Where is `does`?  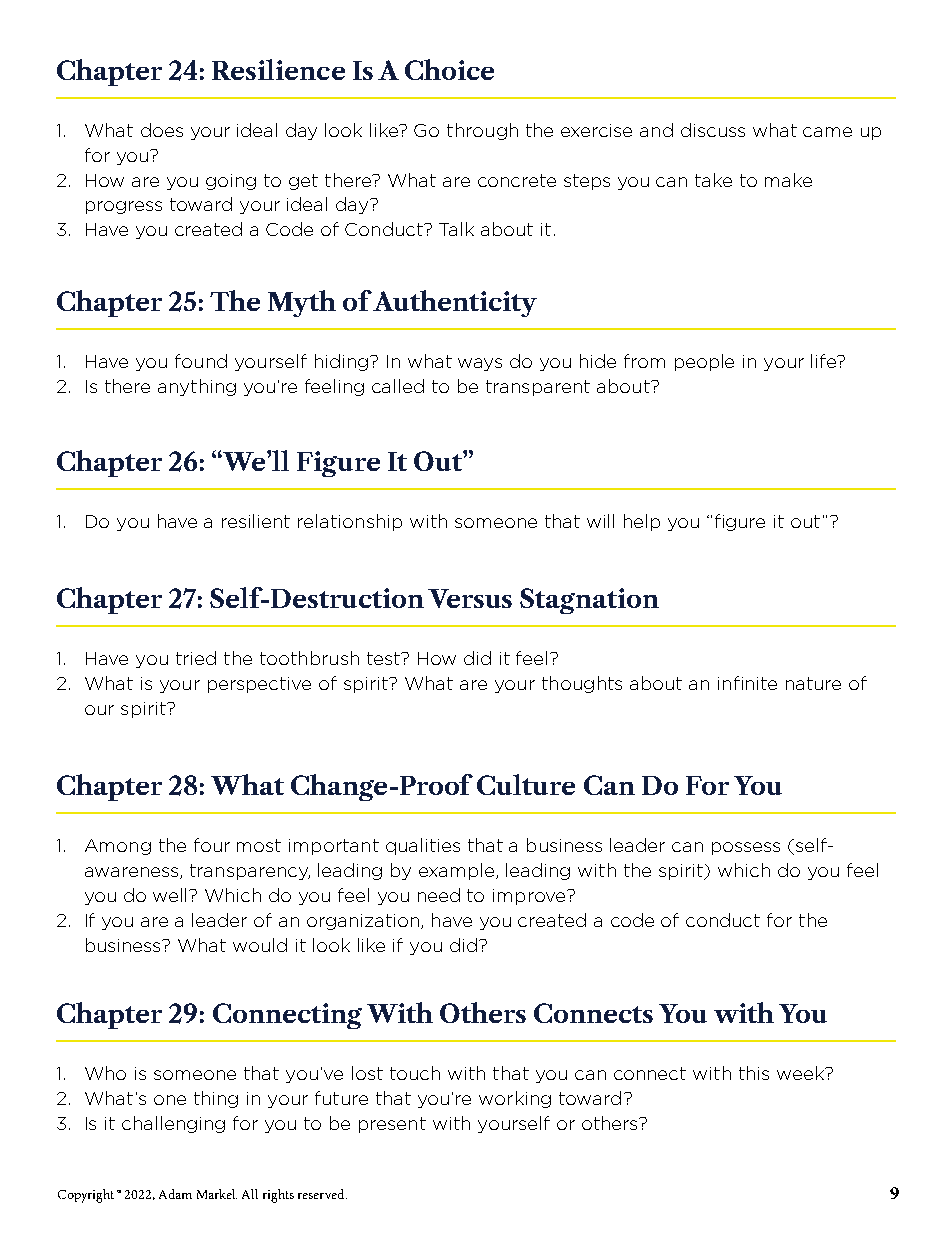
does is located at coordinates (162, 130).
